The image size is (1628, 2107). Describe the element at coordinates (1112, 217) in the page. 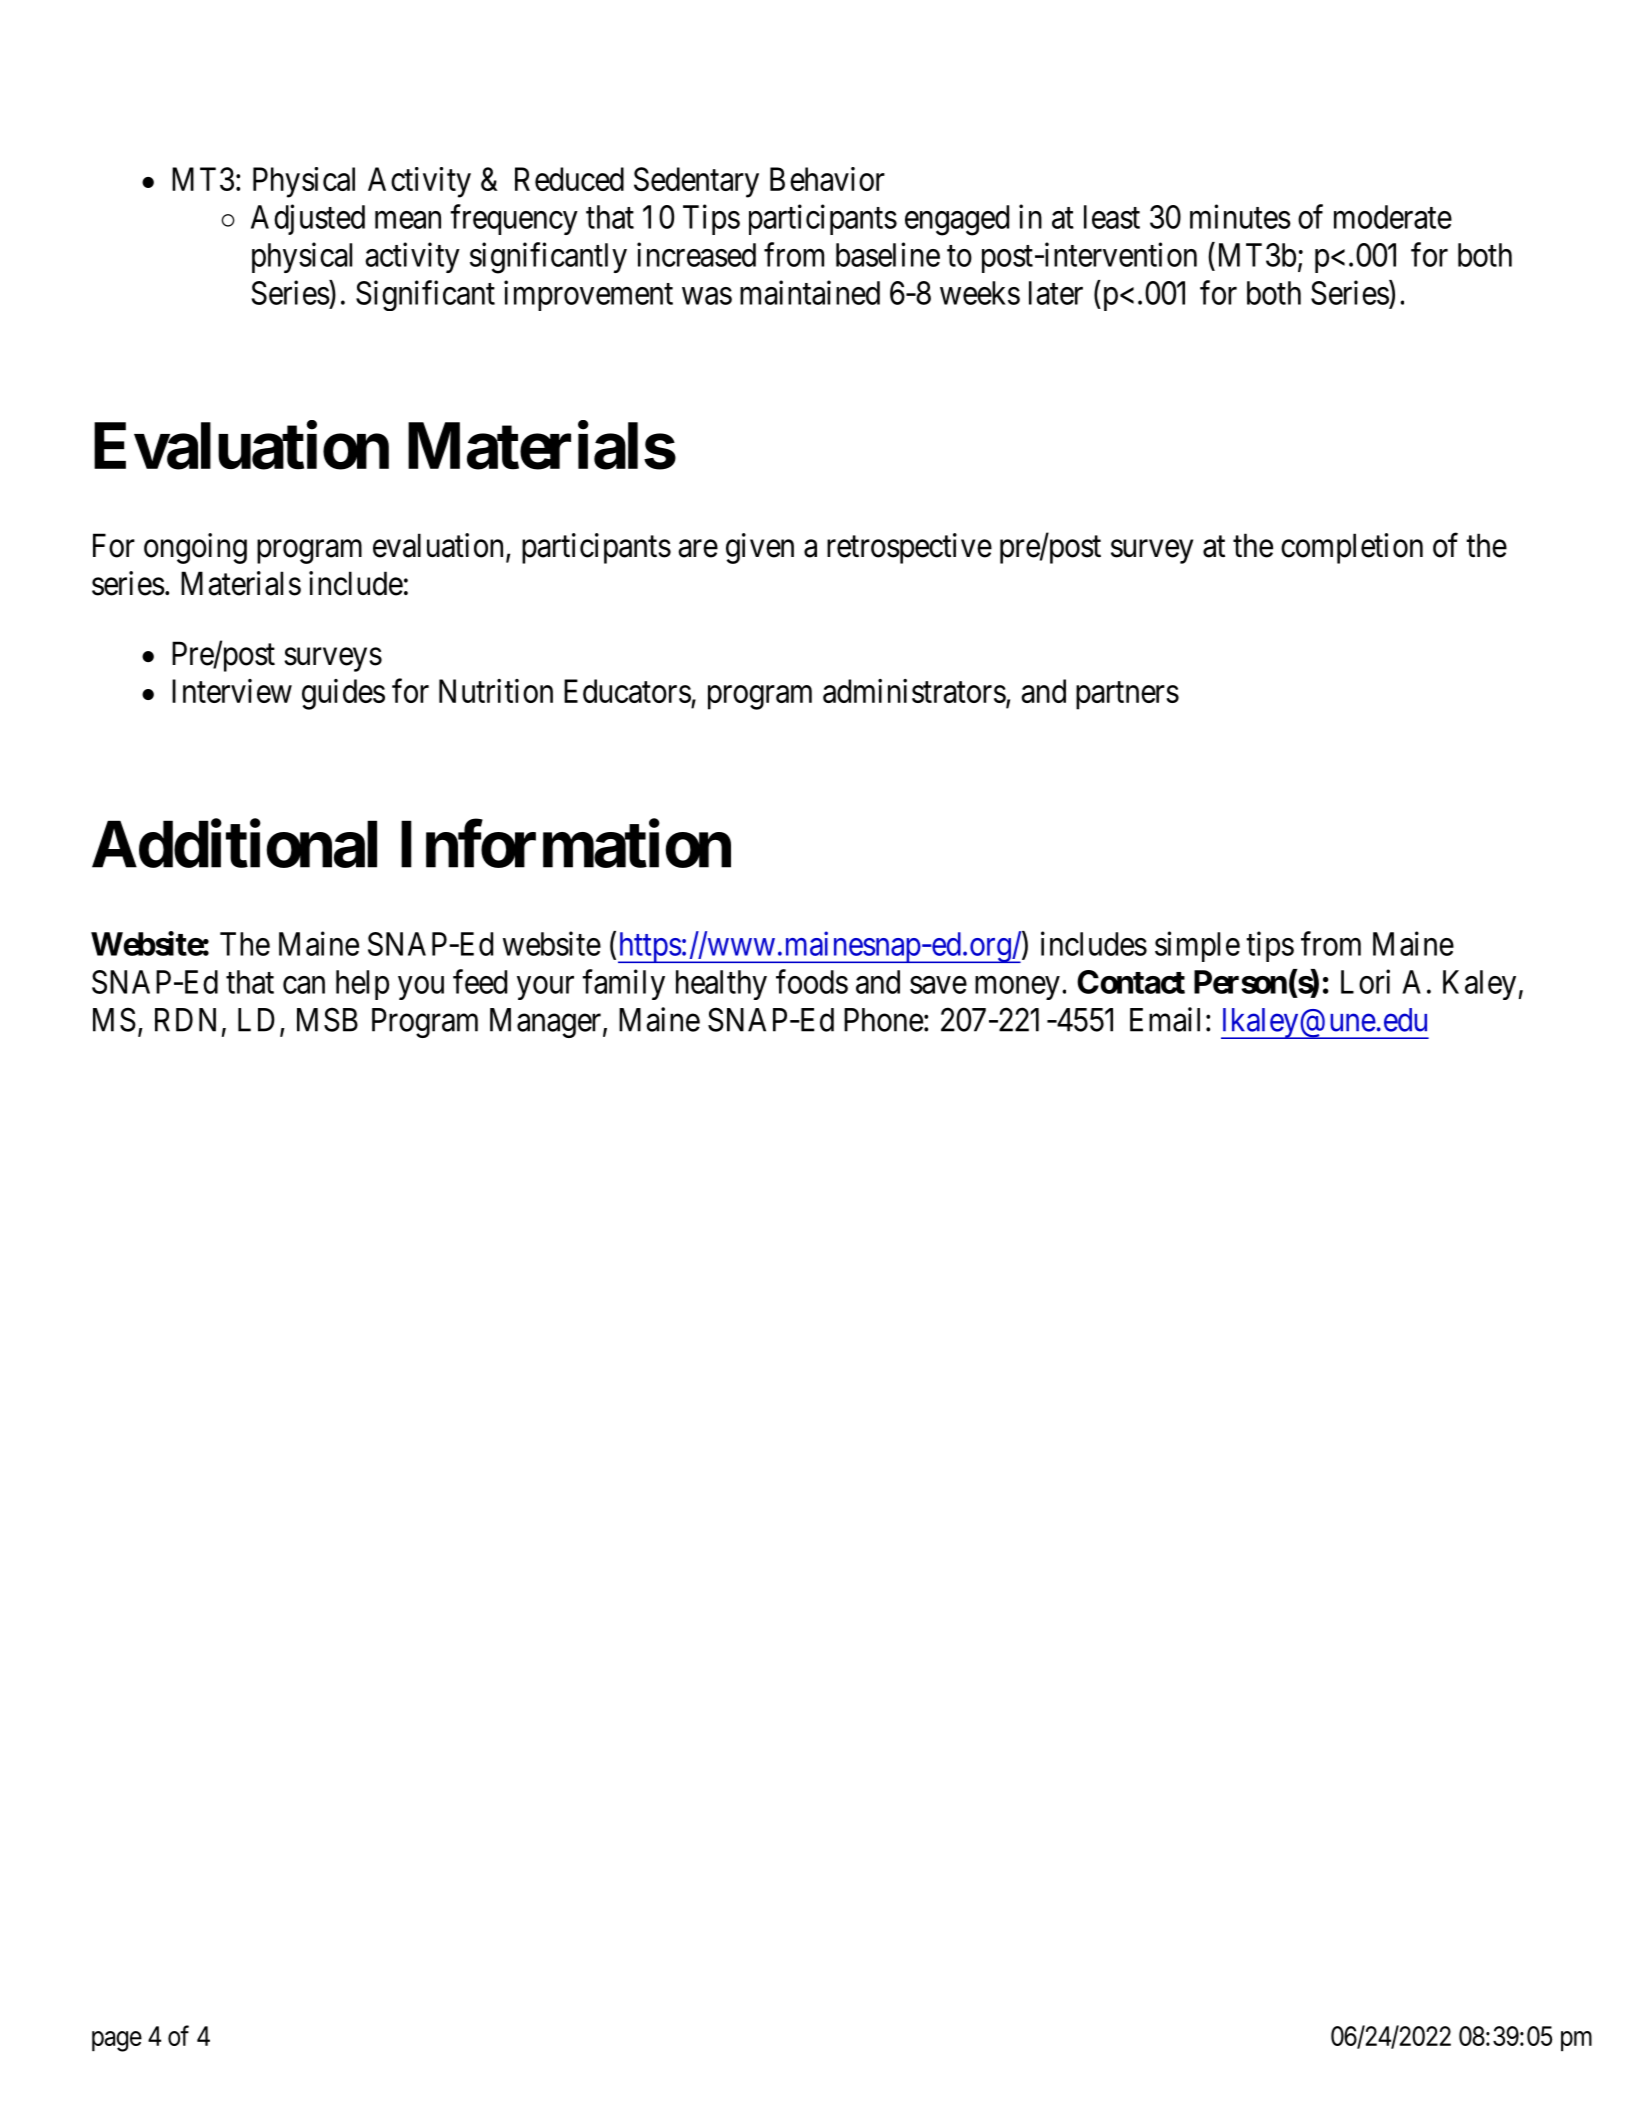

I see `least` at that location.
